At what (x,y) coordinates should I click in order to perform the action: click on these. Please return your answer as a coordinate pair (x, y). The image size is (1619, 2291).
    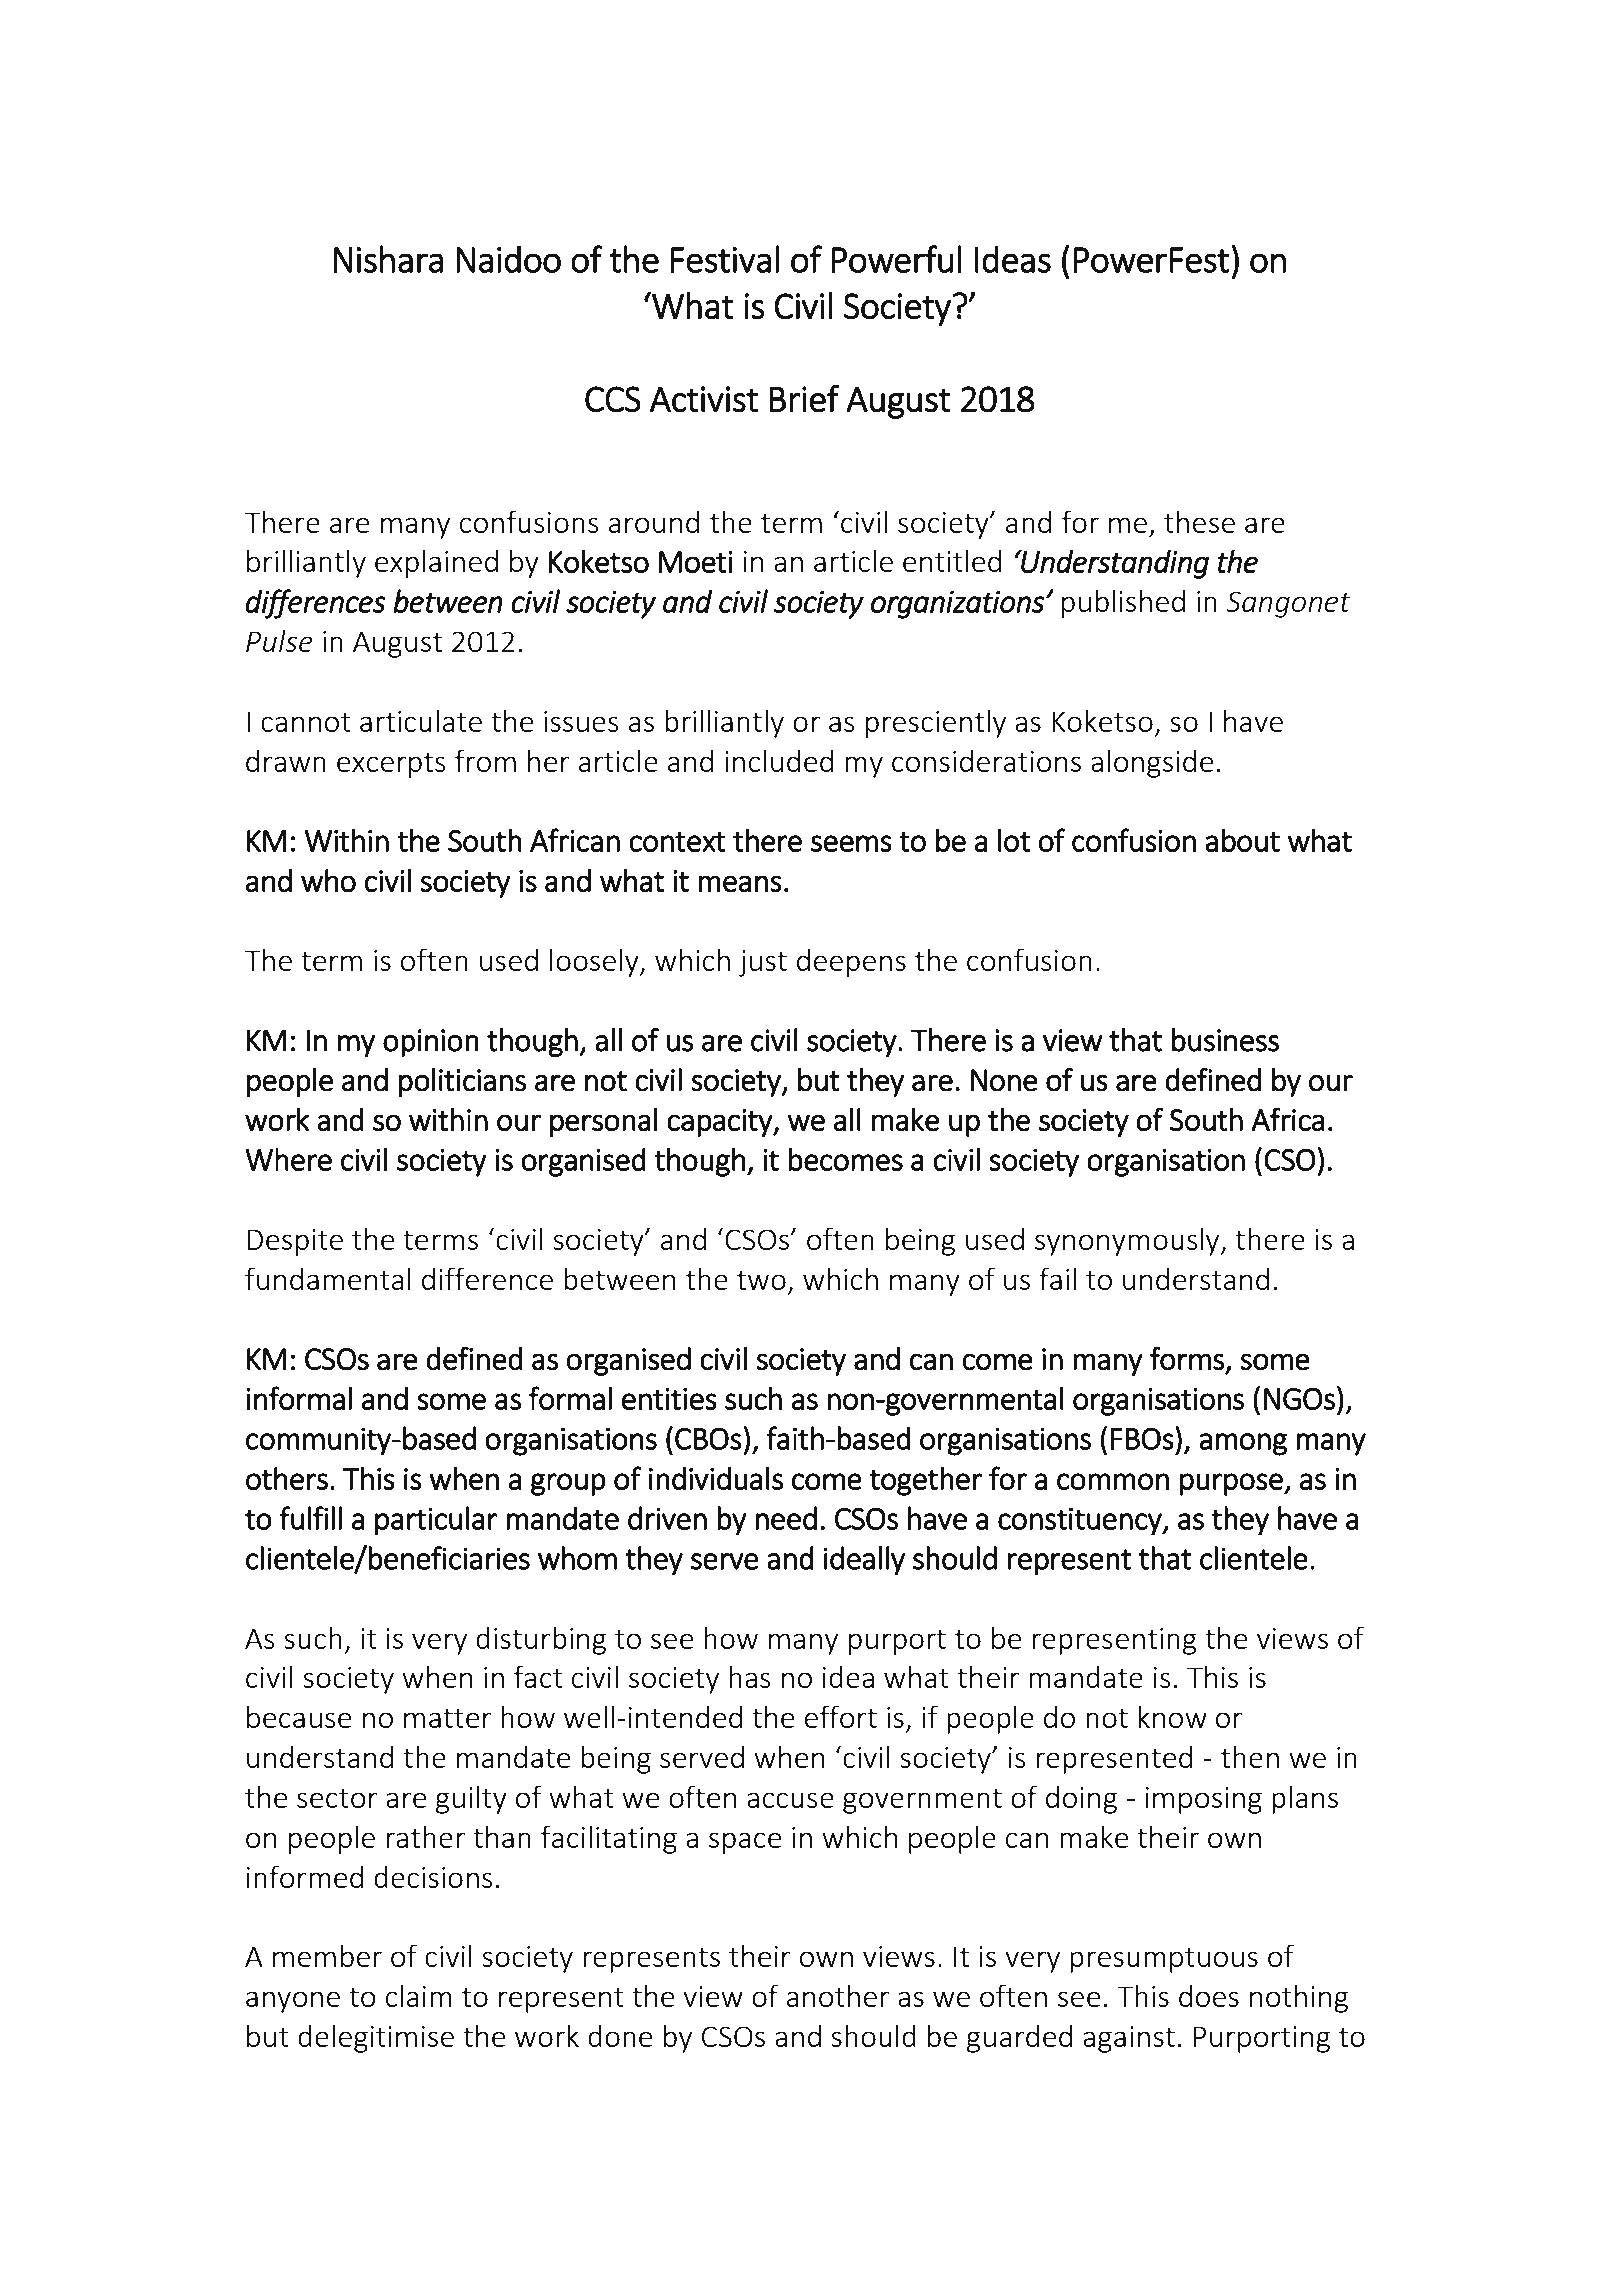
    Looking at the image, I should click on (1199, 521).
